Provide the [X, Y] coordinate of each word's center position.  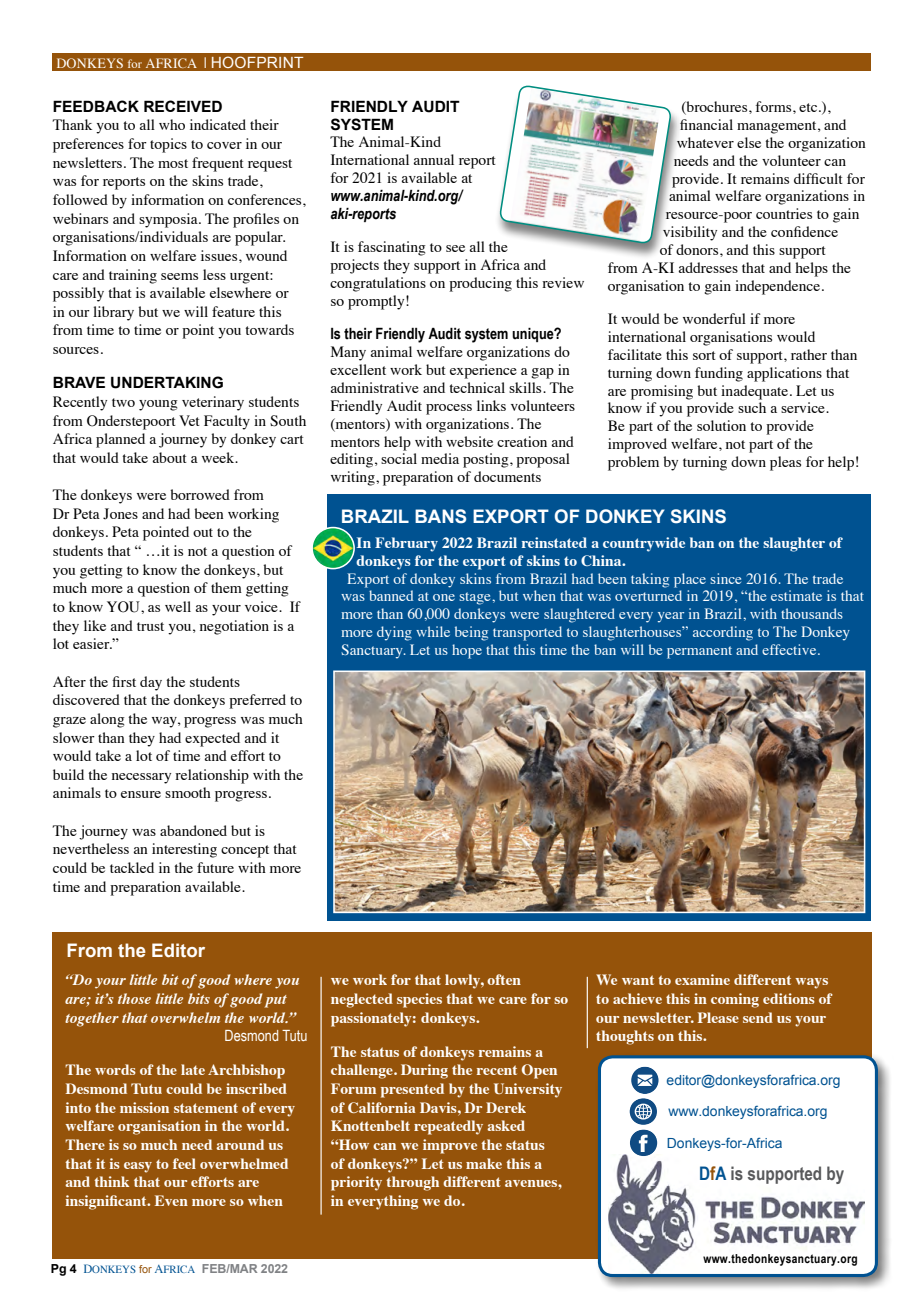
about [169, 457]
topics [168, 145]
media [440, 458]
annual [433, 159]
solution [721, 425]
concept [245, 851]
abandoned [193, 830]
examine [702, 979]
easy [138, 1167]
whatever [705, 142]
